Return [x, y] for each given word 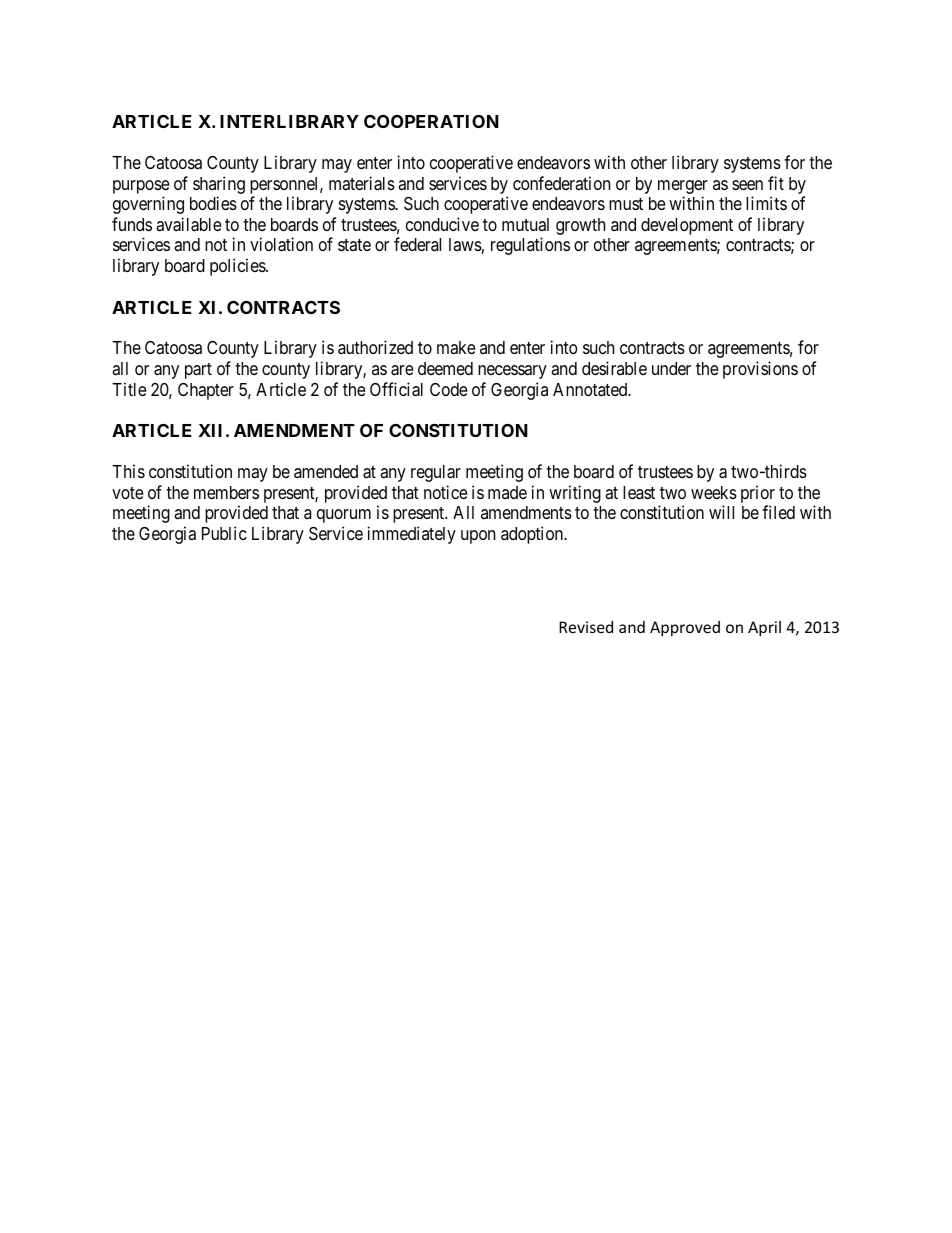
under [671, 368]
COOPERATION [431, 121]
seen [747, 185]
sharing [219, 186]
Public [224, 533]
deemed [445, 368]
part [198, 371]
